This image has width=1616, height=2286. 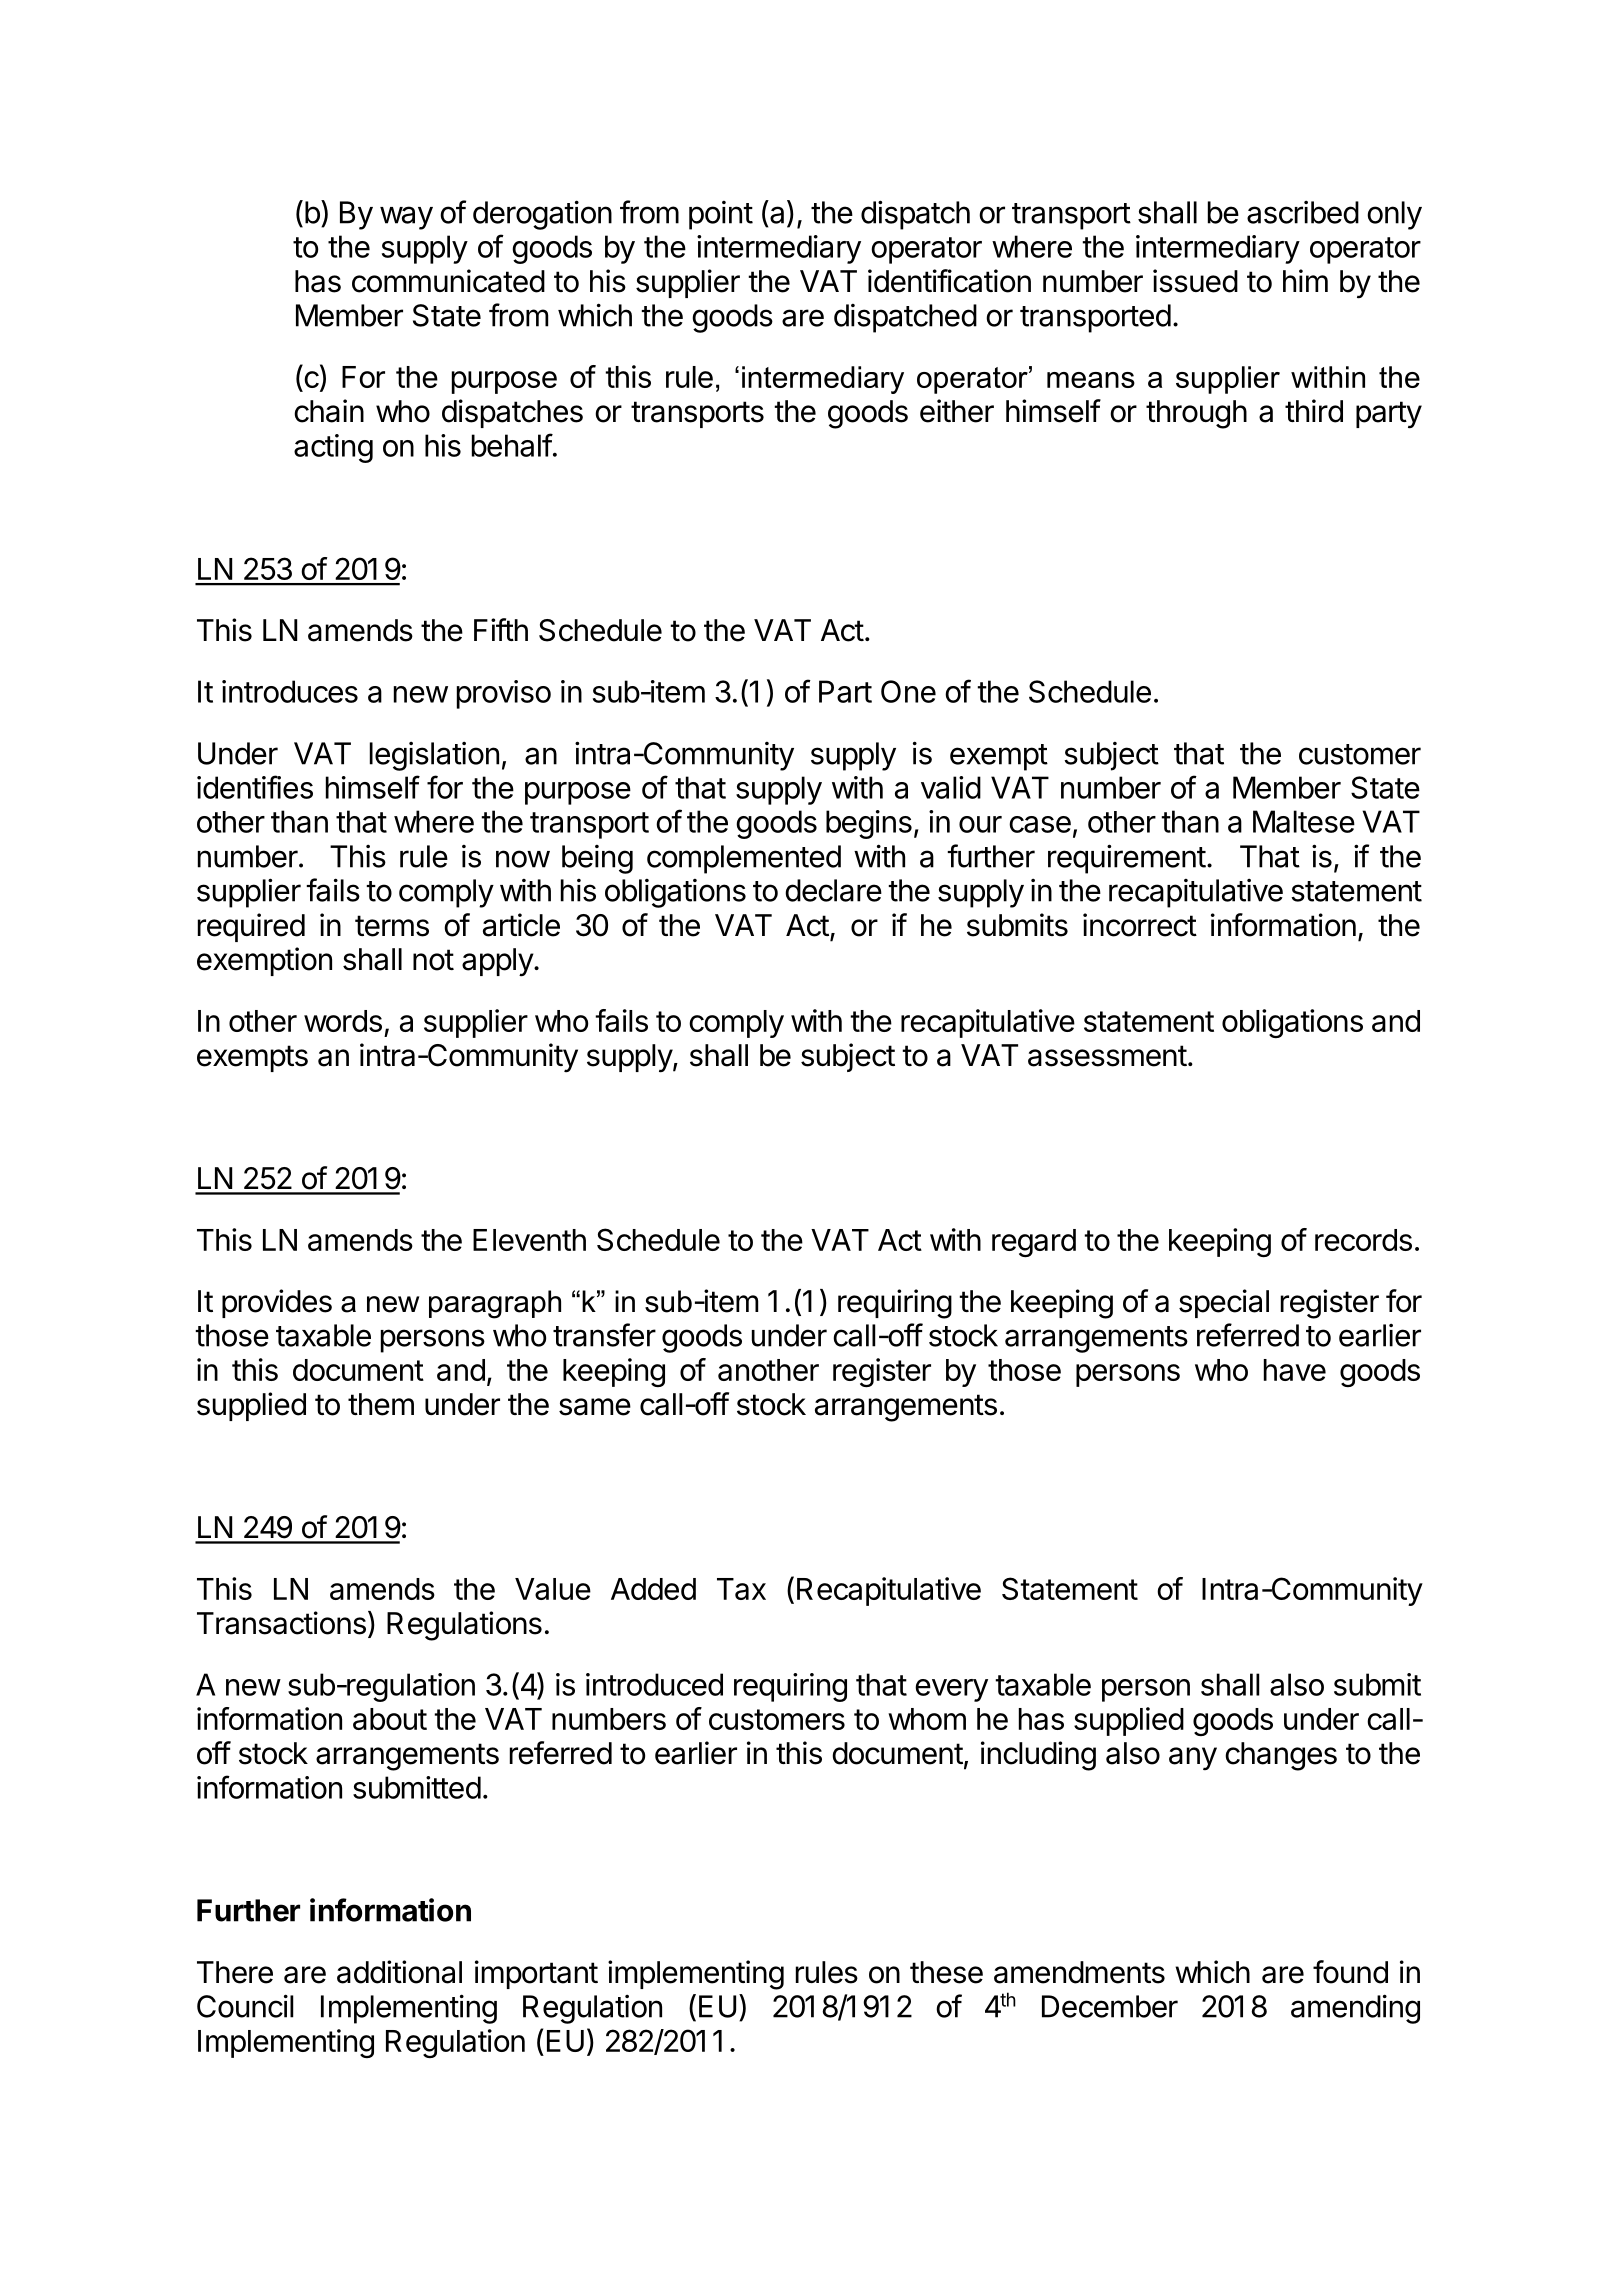 What do you see at coordinates (946, 1972) in the image?
I see `these` at bounding box center [946, 1972].
